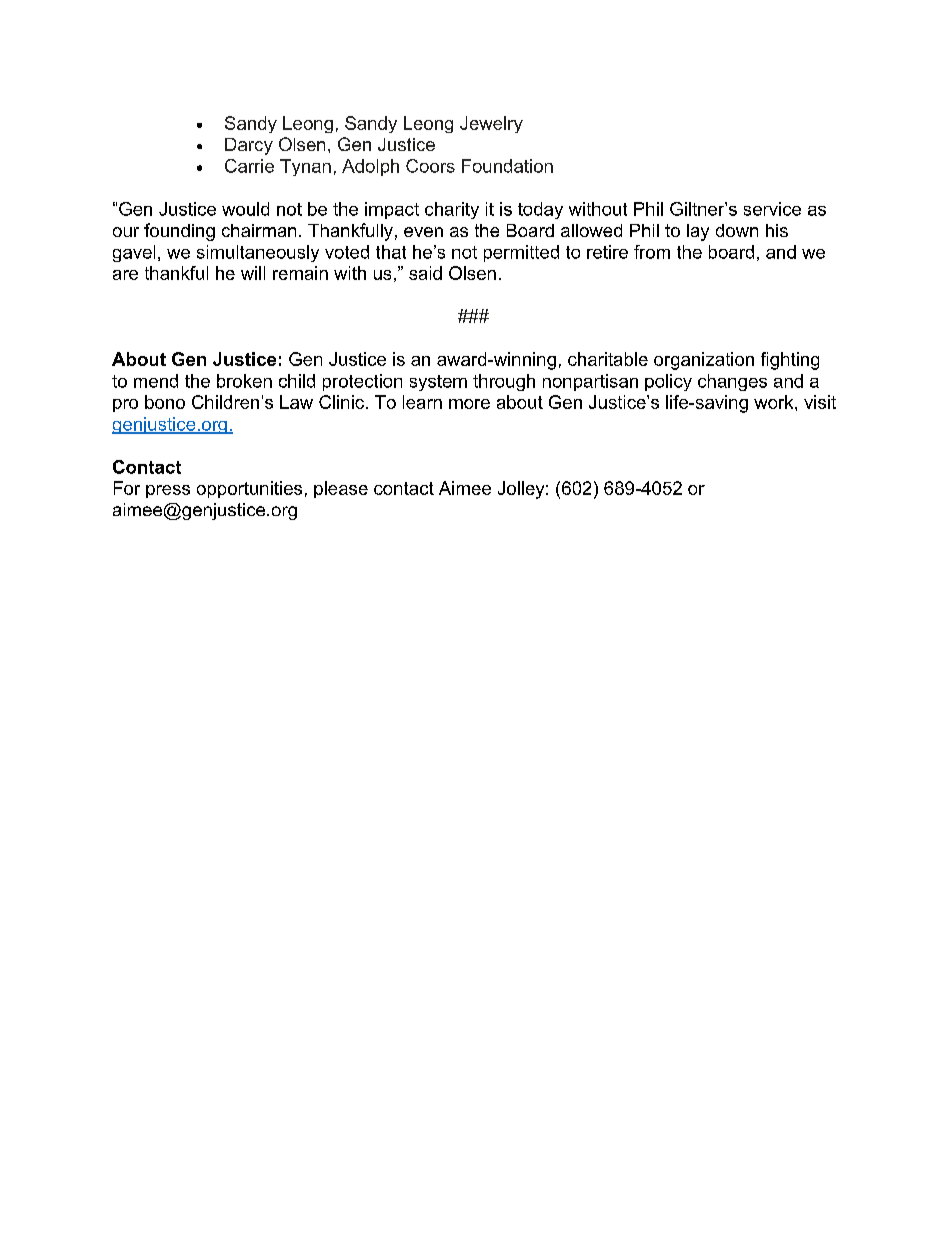 The image size is (952, 1233). What do you see at coordinates (507, 166) in the page?
I see `Foundation` at bounding box center [507, 166].
